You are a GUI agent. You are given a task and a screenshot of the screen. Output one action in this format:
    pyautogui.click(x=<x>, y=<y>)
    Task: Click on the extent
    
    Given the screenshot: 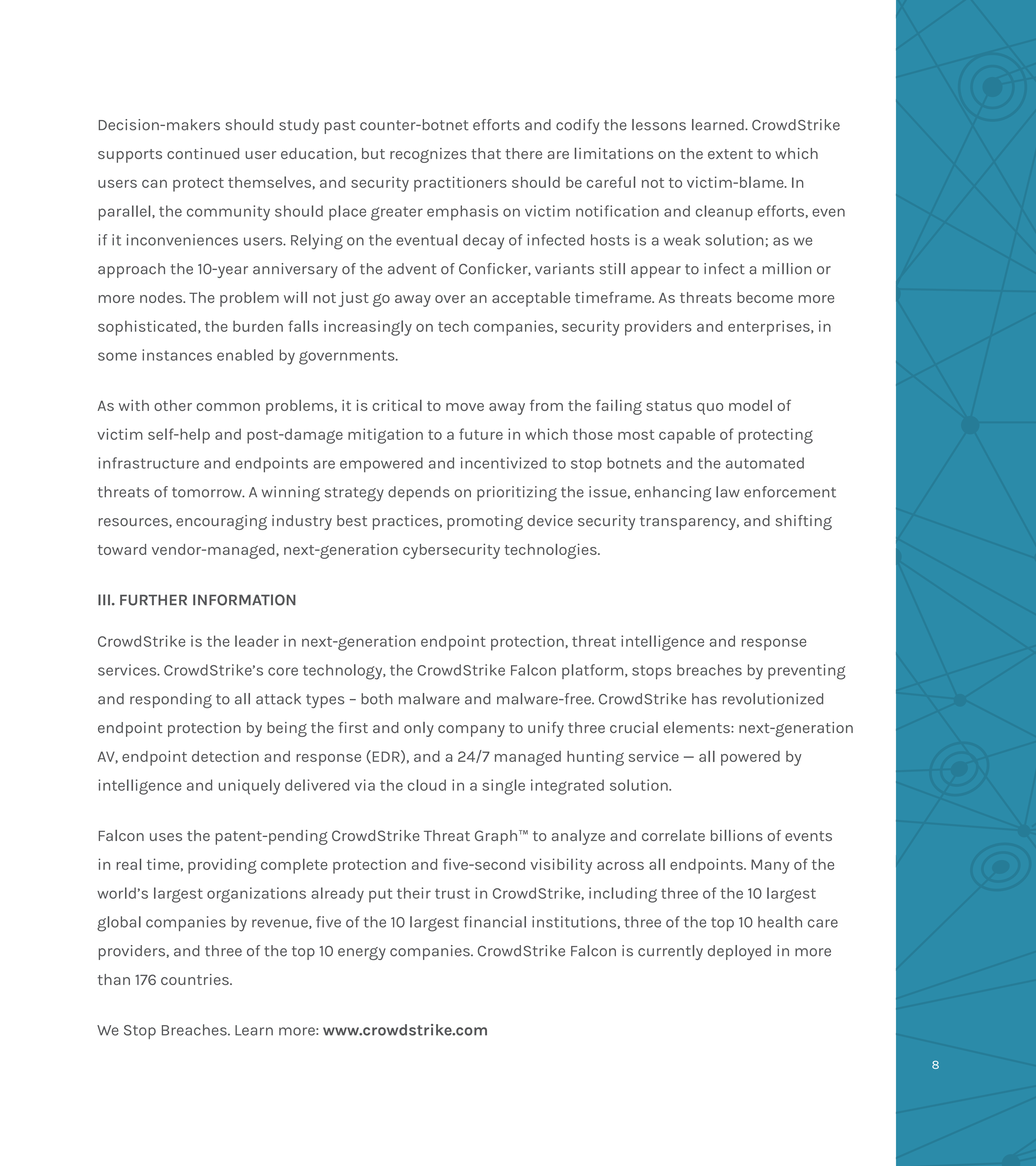 What is the action you would take?
    pyautogui.click(x=730, y=154)
